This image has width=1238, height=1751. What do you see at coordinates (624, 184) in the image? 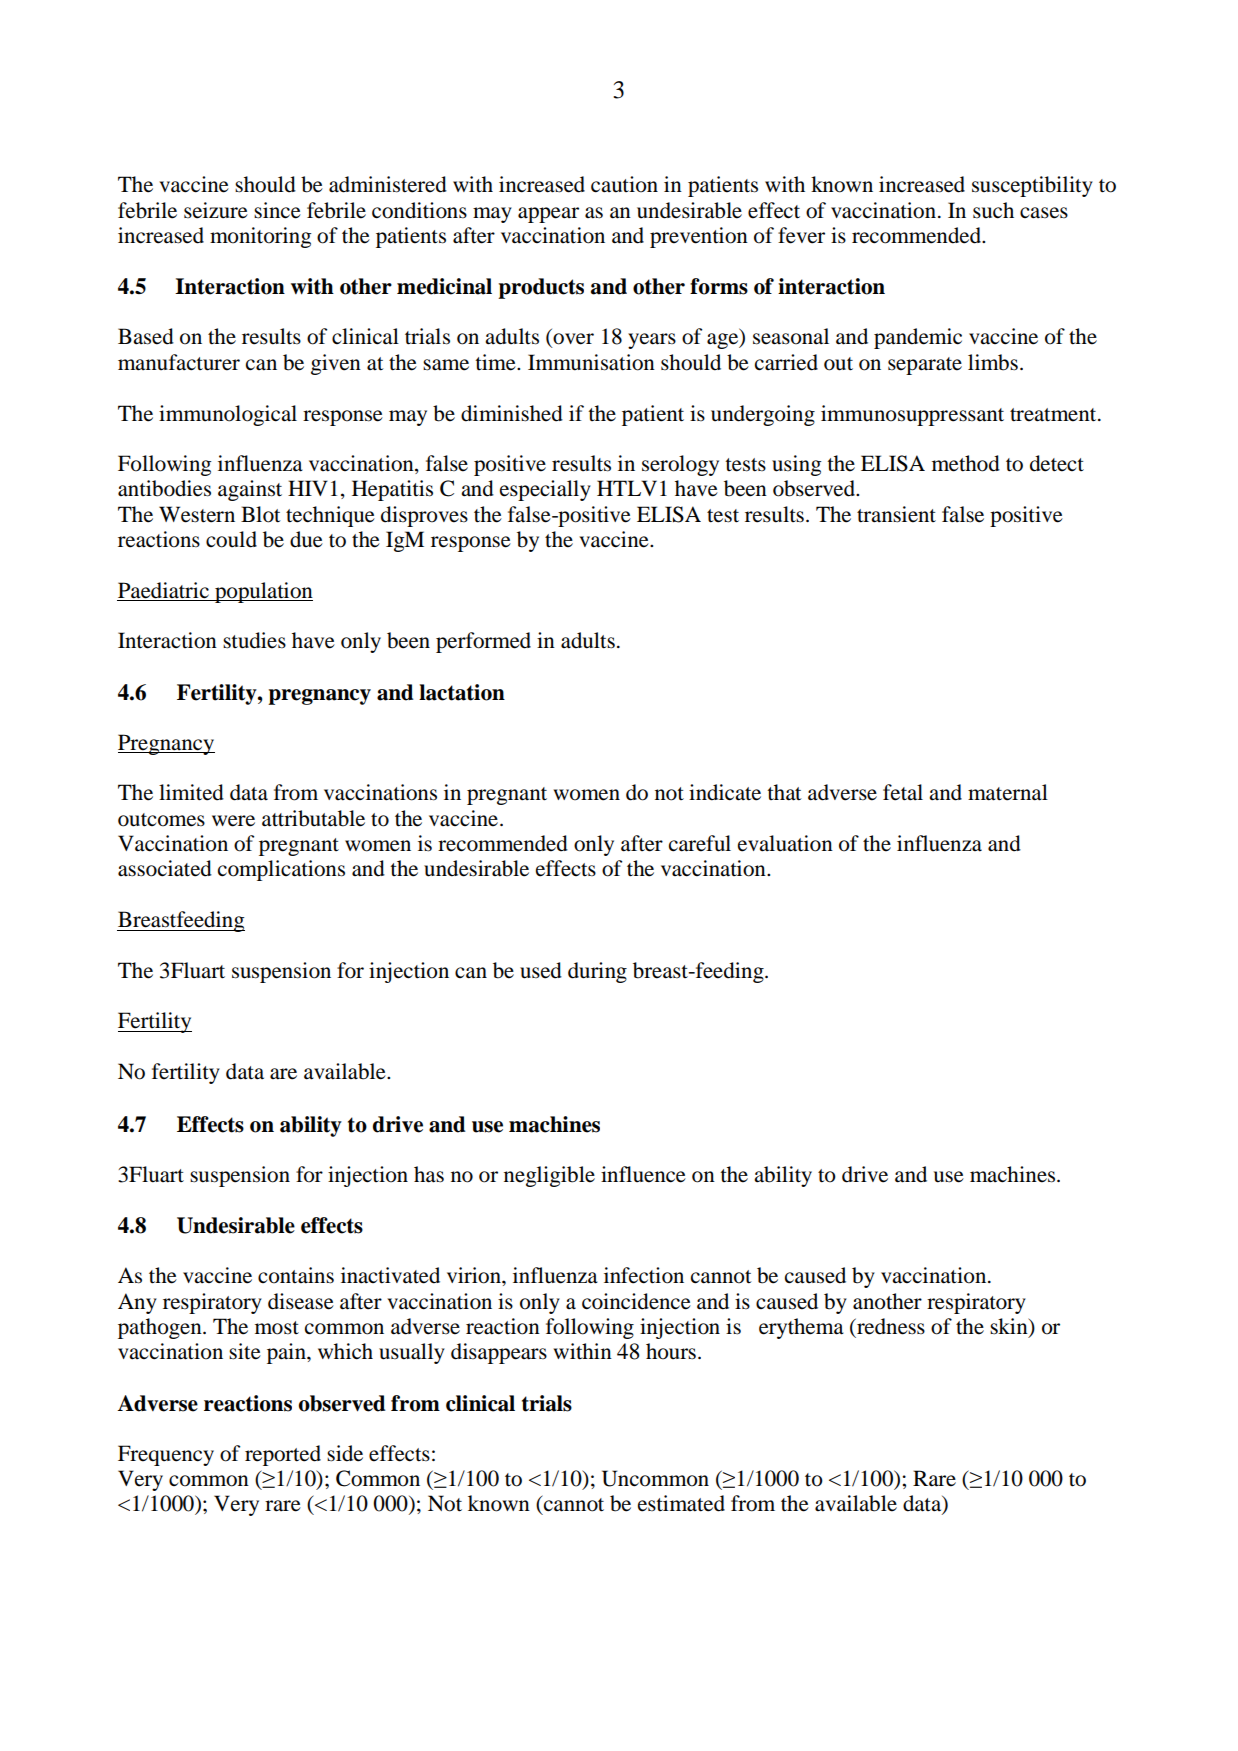
I see `caution` at bounding box center [624, 184].
